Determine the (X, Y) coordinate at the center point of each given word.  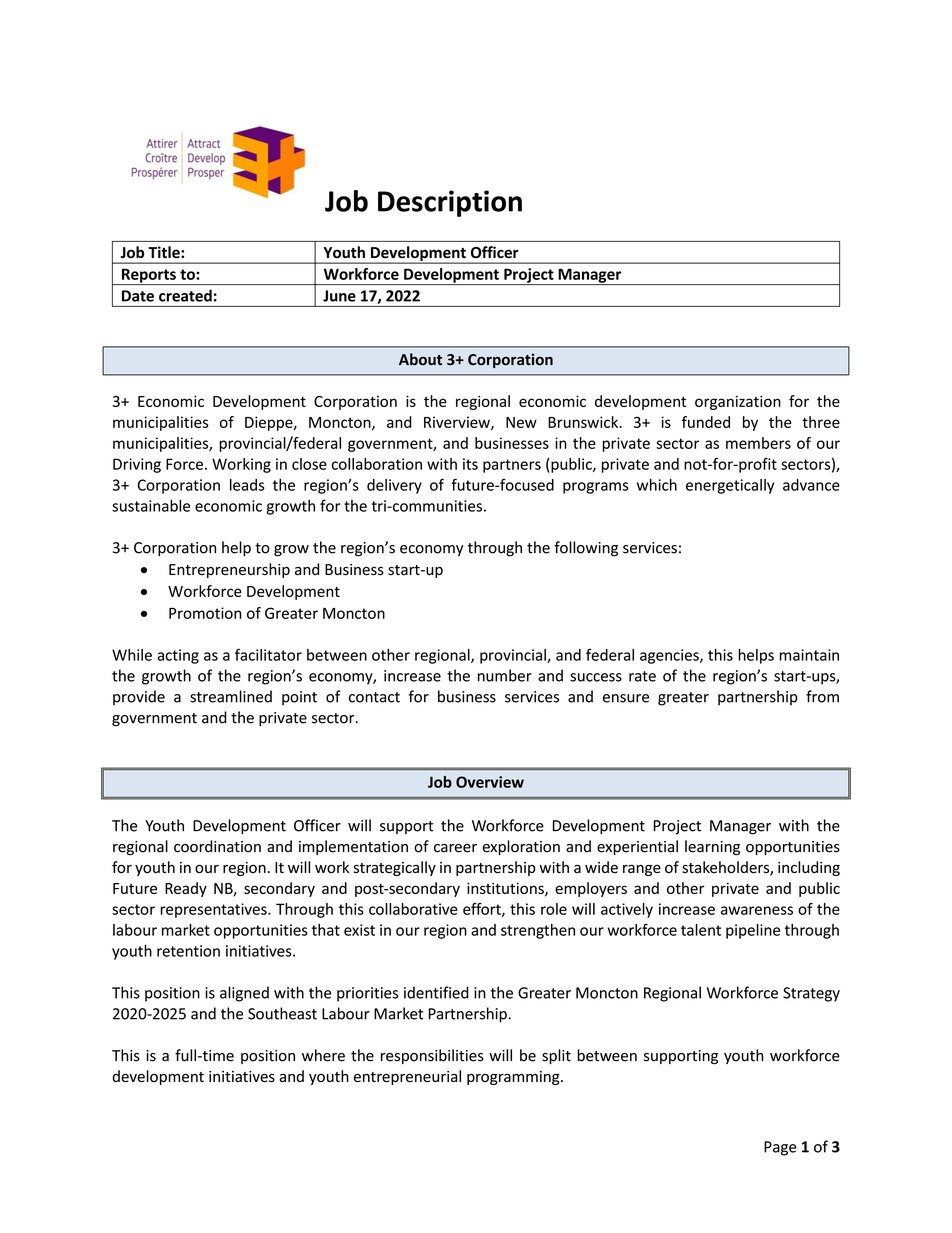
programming (514, 1078)
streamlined (231, 696)
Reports (148, 276)
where (323, 1055)
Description (450, 203)
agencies (670, 656)
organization (738, 402)
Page (780, 1148)
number (505, 675)
